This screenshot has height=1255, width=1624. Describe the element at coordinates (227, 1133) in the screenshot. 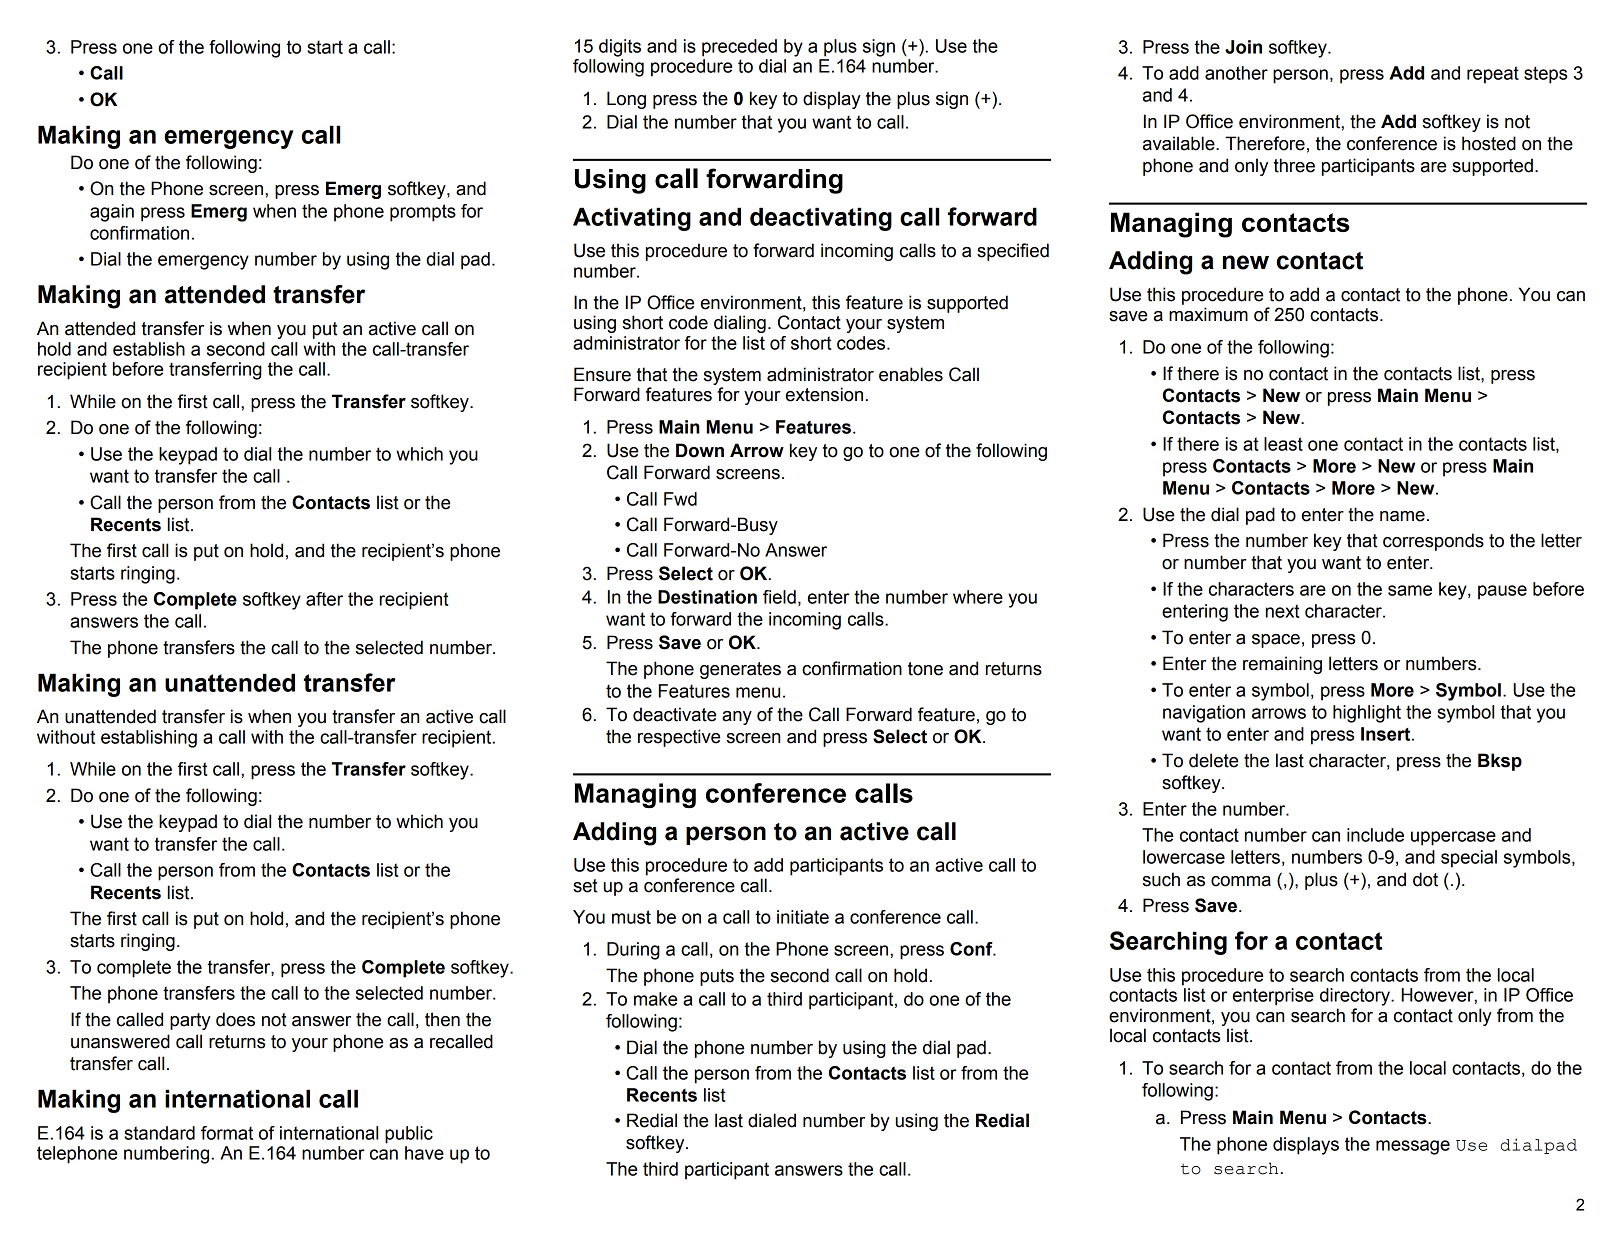

I see `format` at that location.
